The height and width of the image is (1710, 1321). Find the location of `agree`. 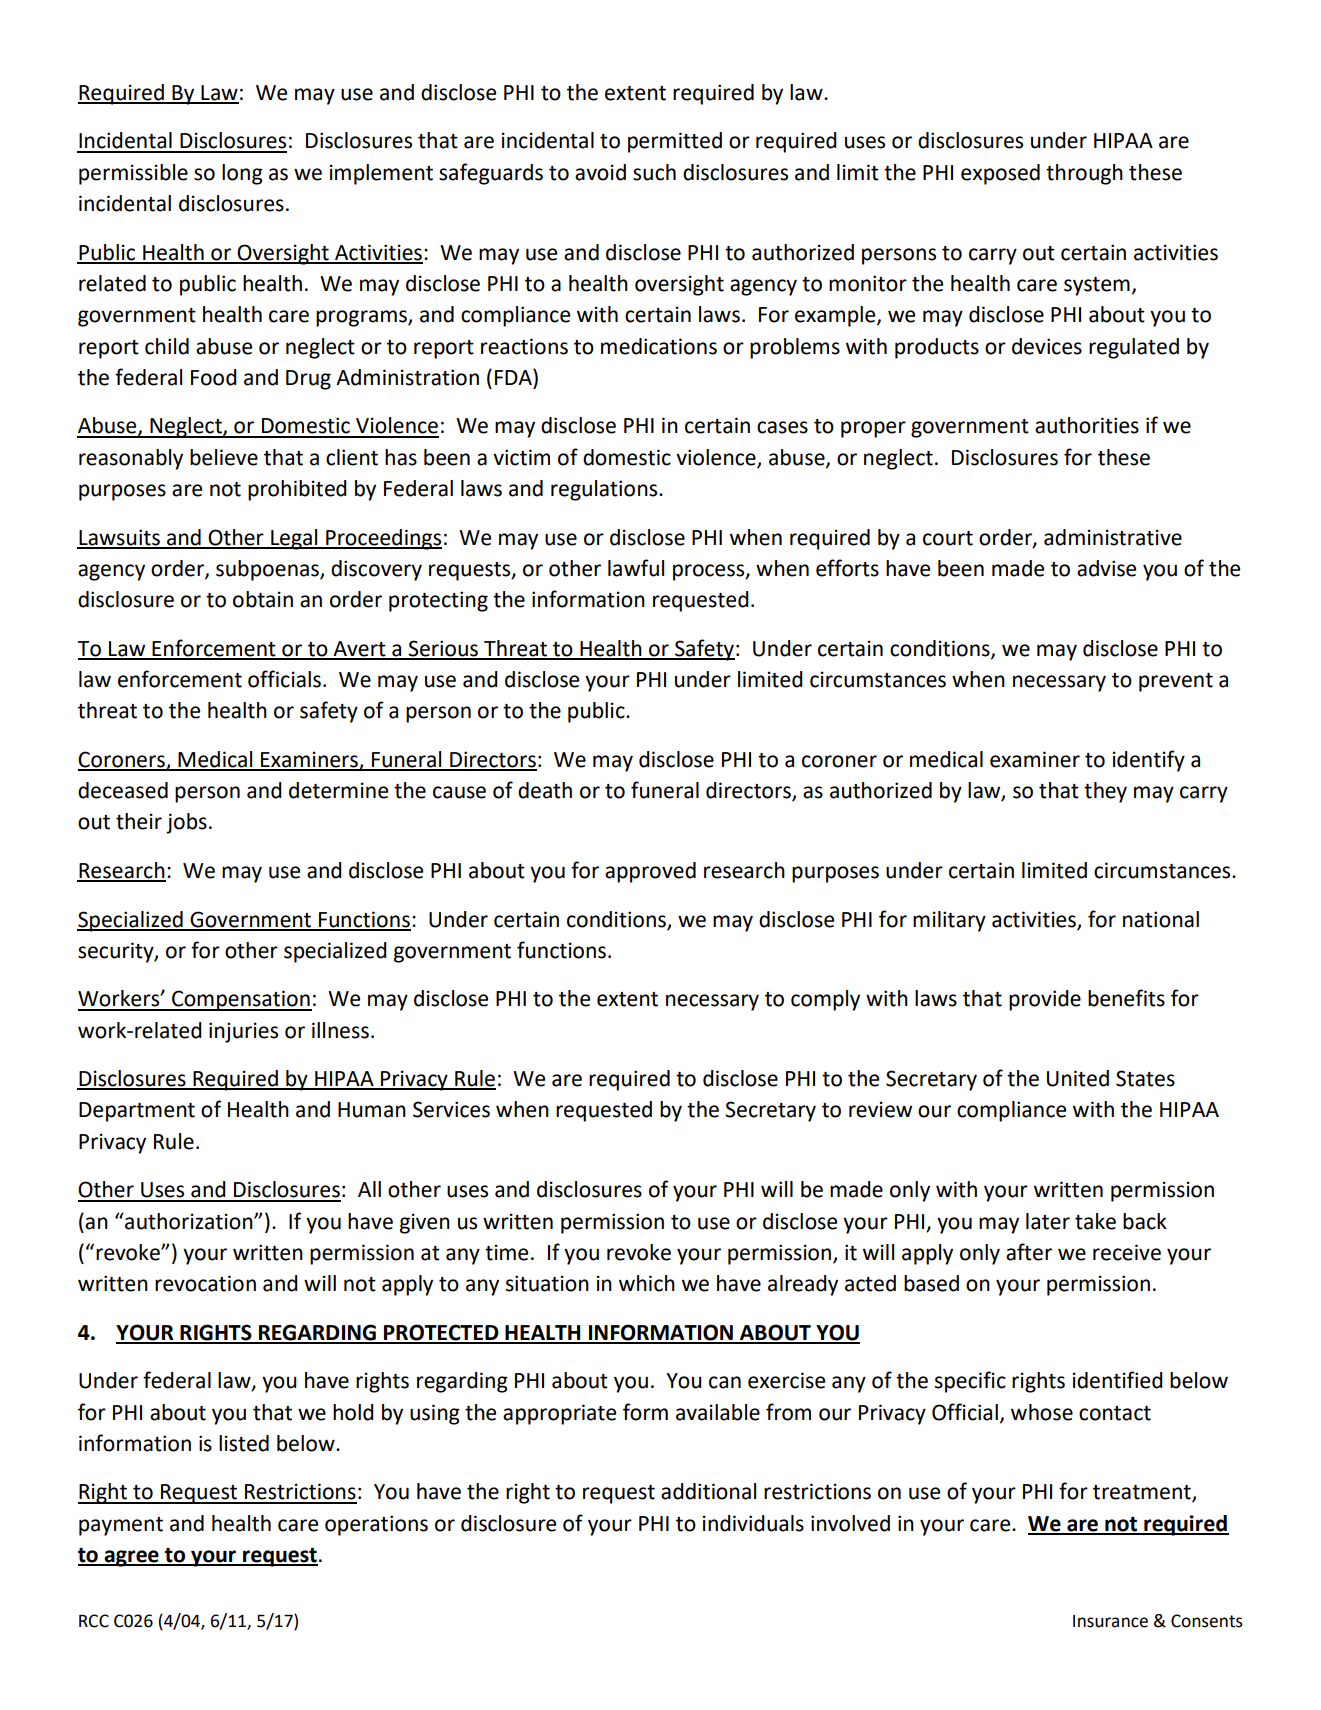

agree is located at coordinates (131, 1558).
